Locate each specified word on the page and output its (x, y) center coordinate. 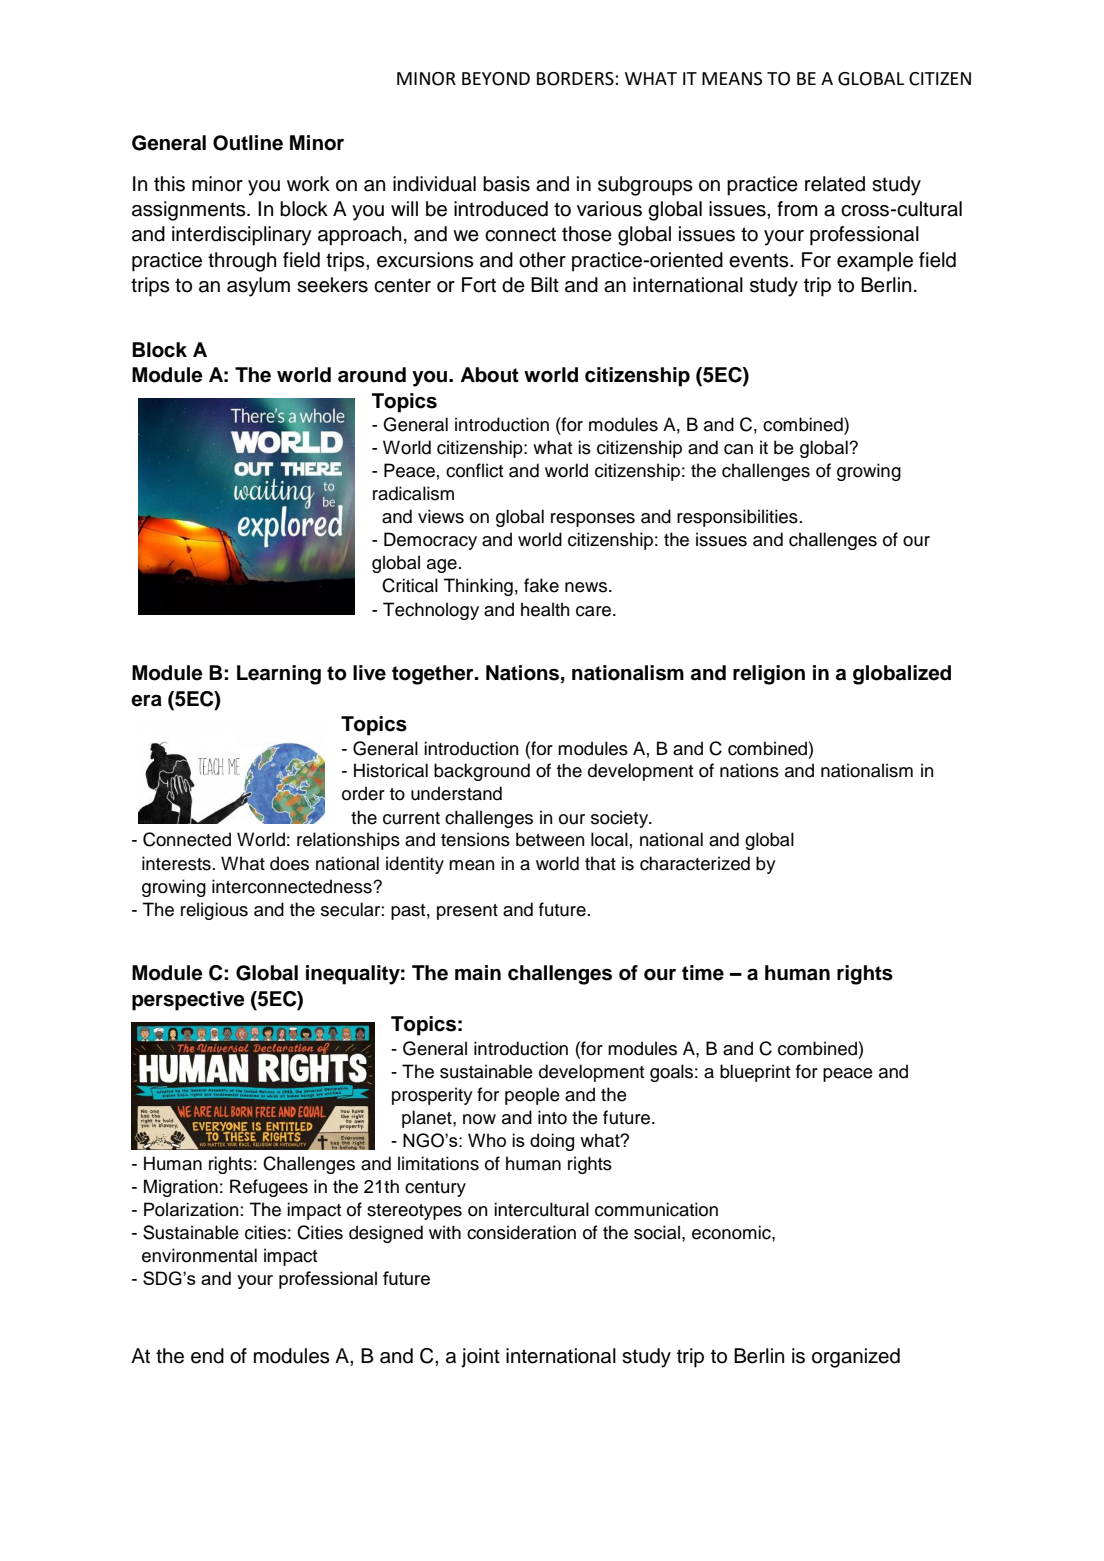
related (835, 184)
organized (856, 1358)
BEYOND (496, 79)
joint (480, 1358)
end (207, 1356)
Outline (248, 143)
